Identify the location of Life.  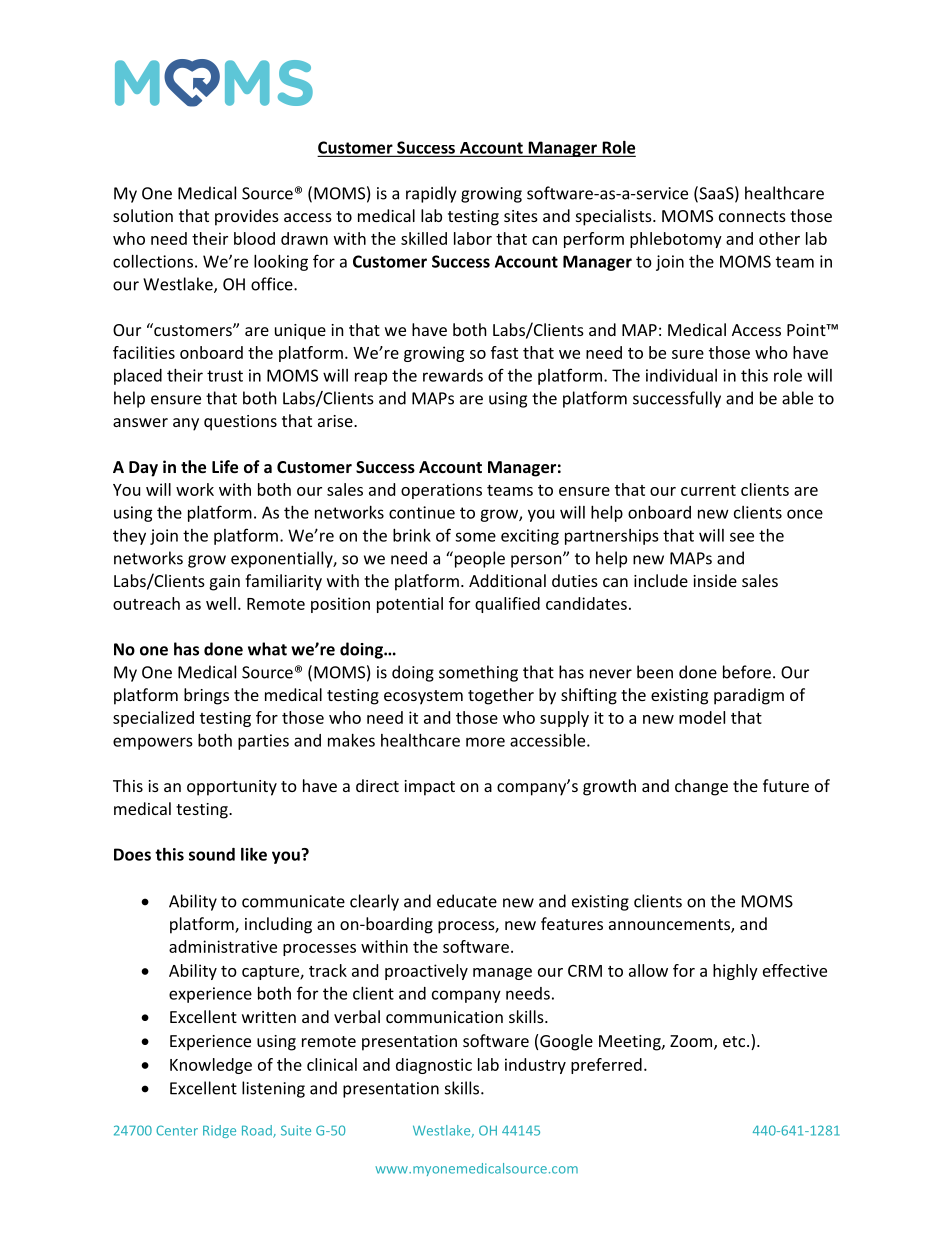
(225, 466).
